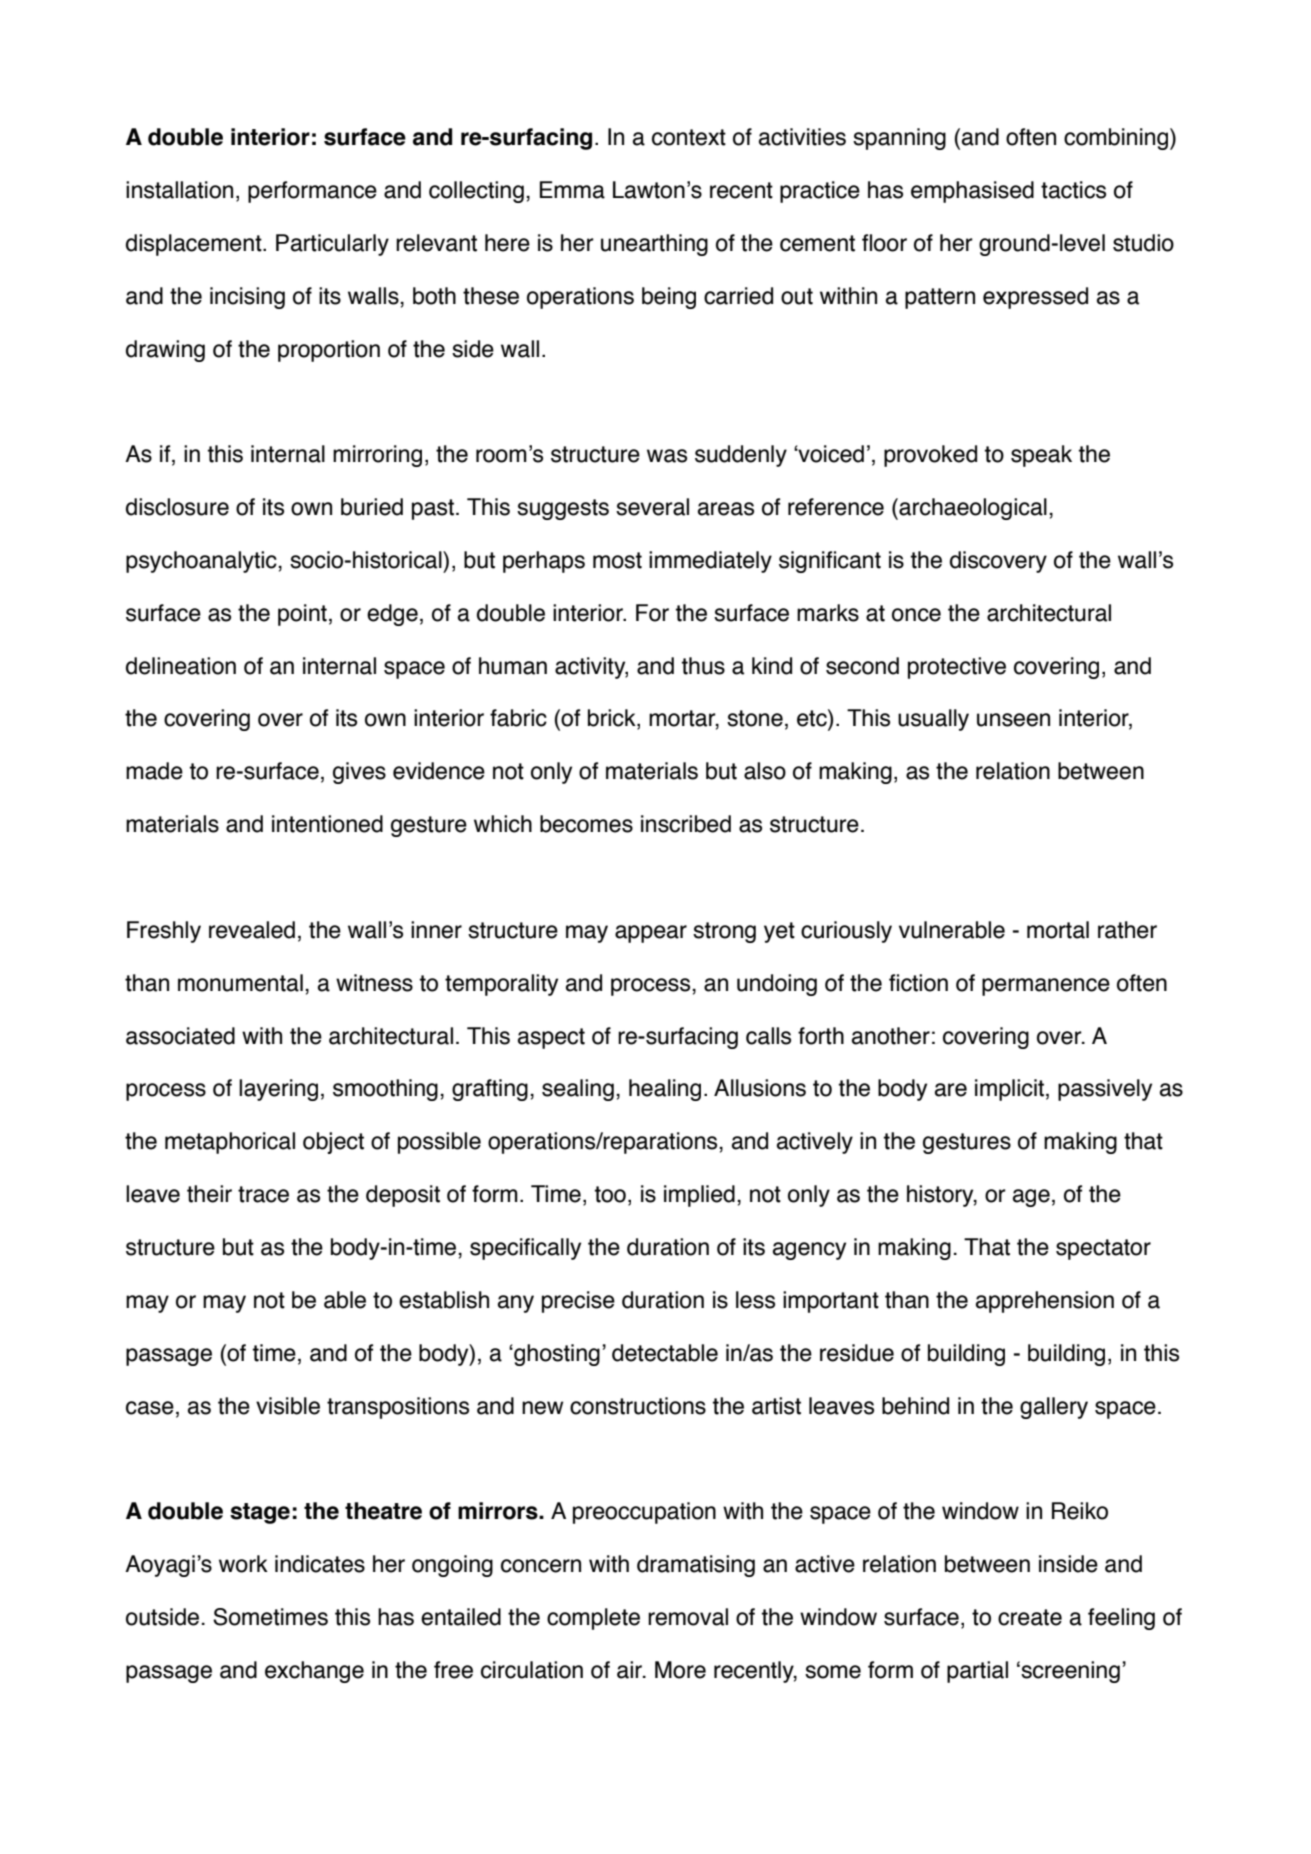  What do you see at coordinates (688, 1617) in the image?
I see `removal` at bounding box center [688, 1617].
